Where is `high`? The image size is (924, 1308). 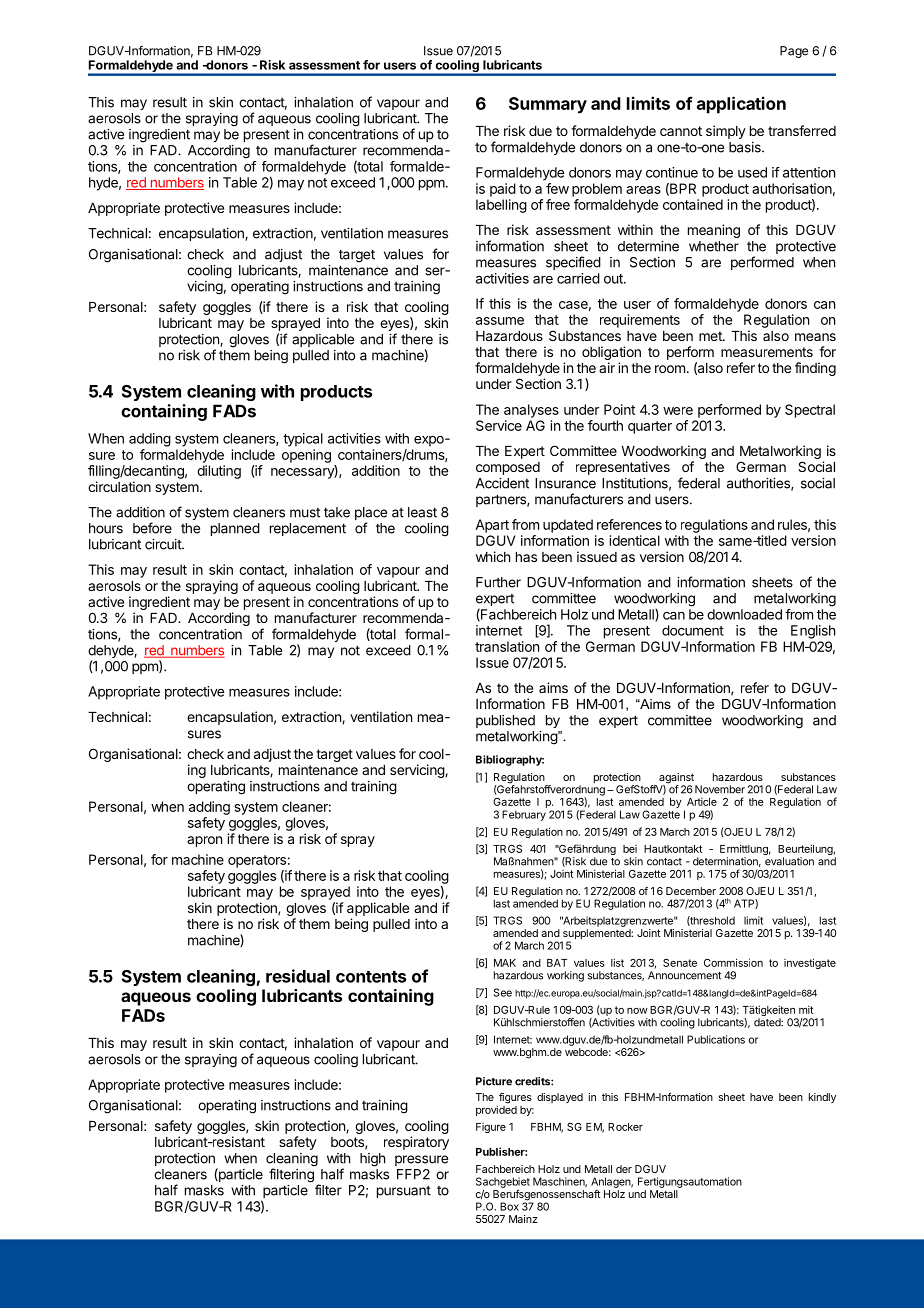 high is located at coordinates (372, 1160).
